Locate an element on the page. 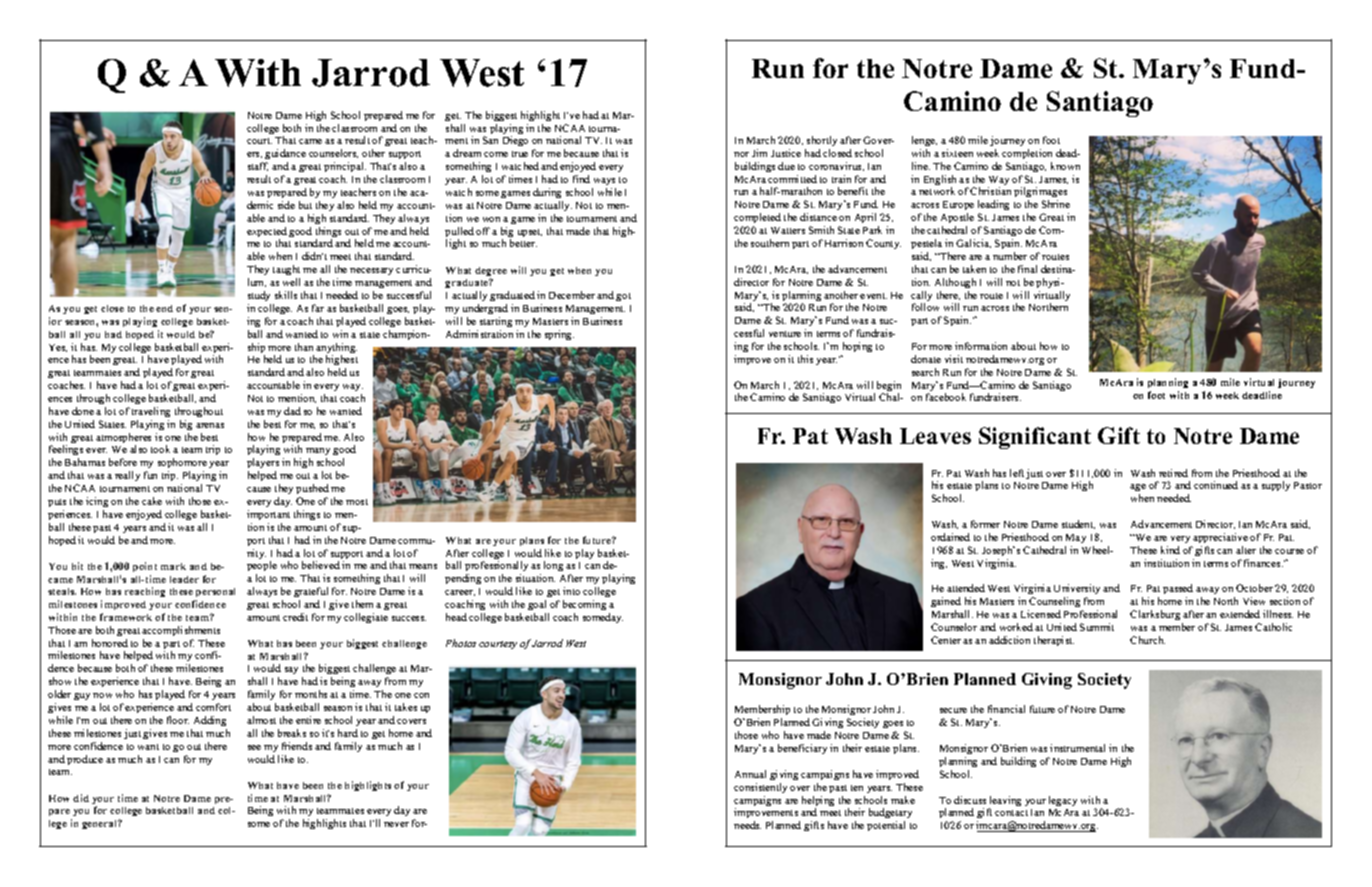 Image resolution: width=1372 pixels, height=887 pixels. needs is located at coordinates (747, 825).
